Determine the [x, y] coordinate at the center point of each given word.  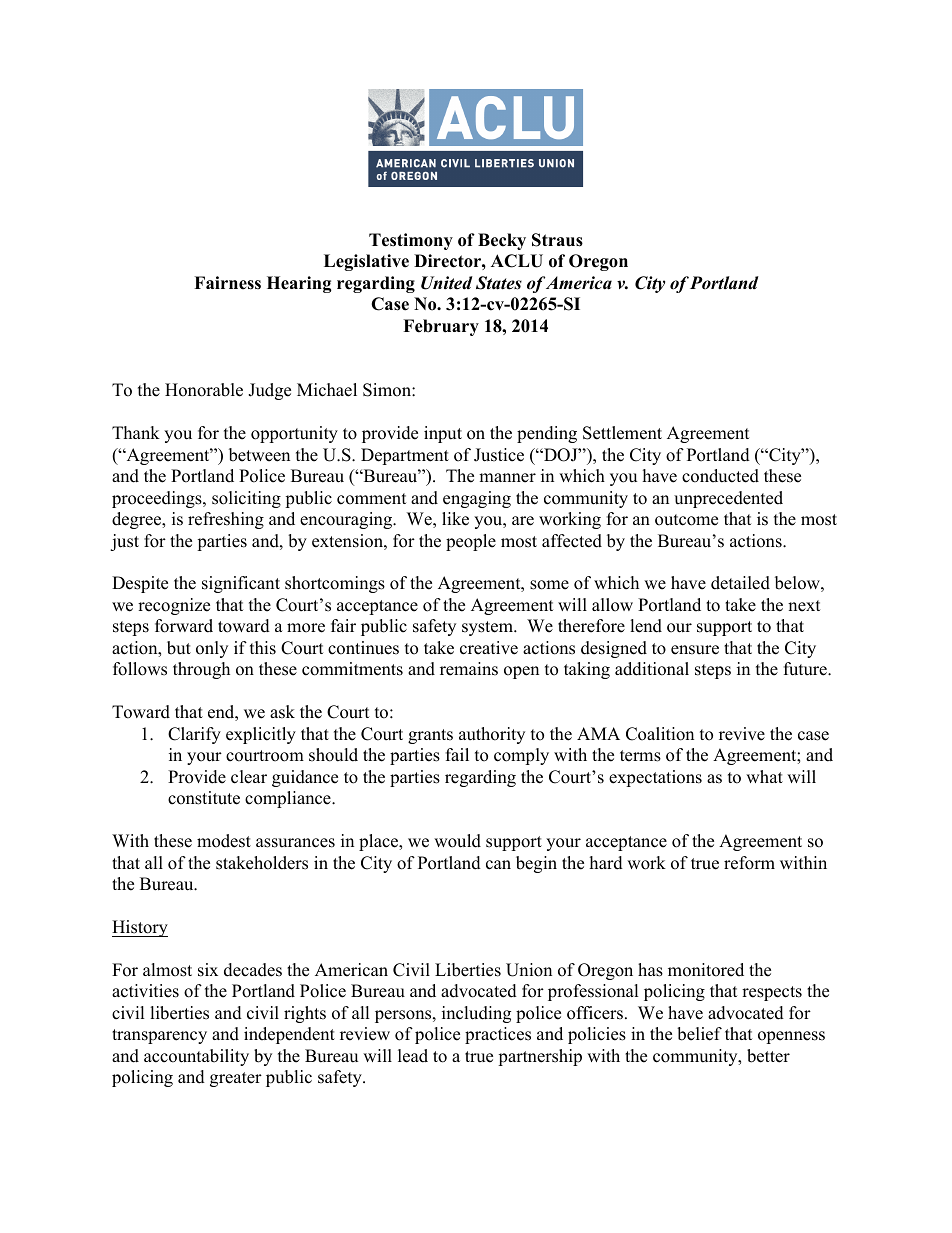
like [455, 519]
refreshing [226, 520]
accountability [196, 1057]
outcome [686, 520]
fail [457, 754]
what [764, 776]
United [447, 283]
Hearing [299, 284]
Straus [557, 240]
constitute [204, 798]
